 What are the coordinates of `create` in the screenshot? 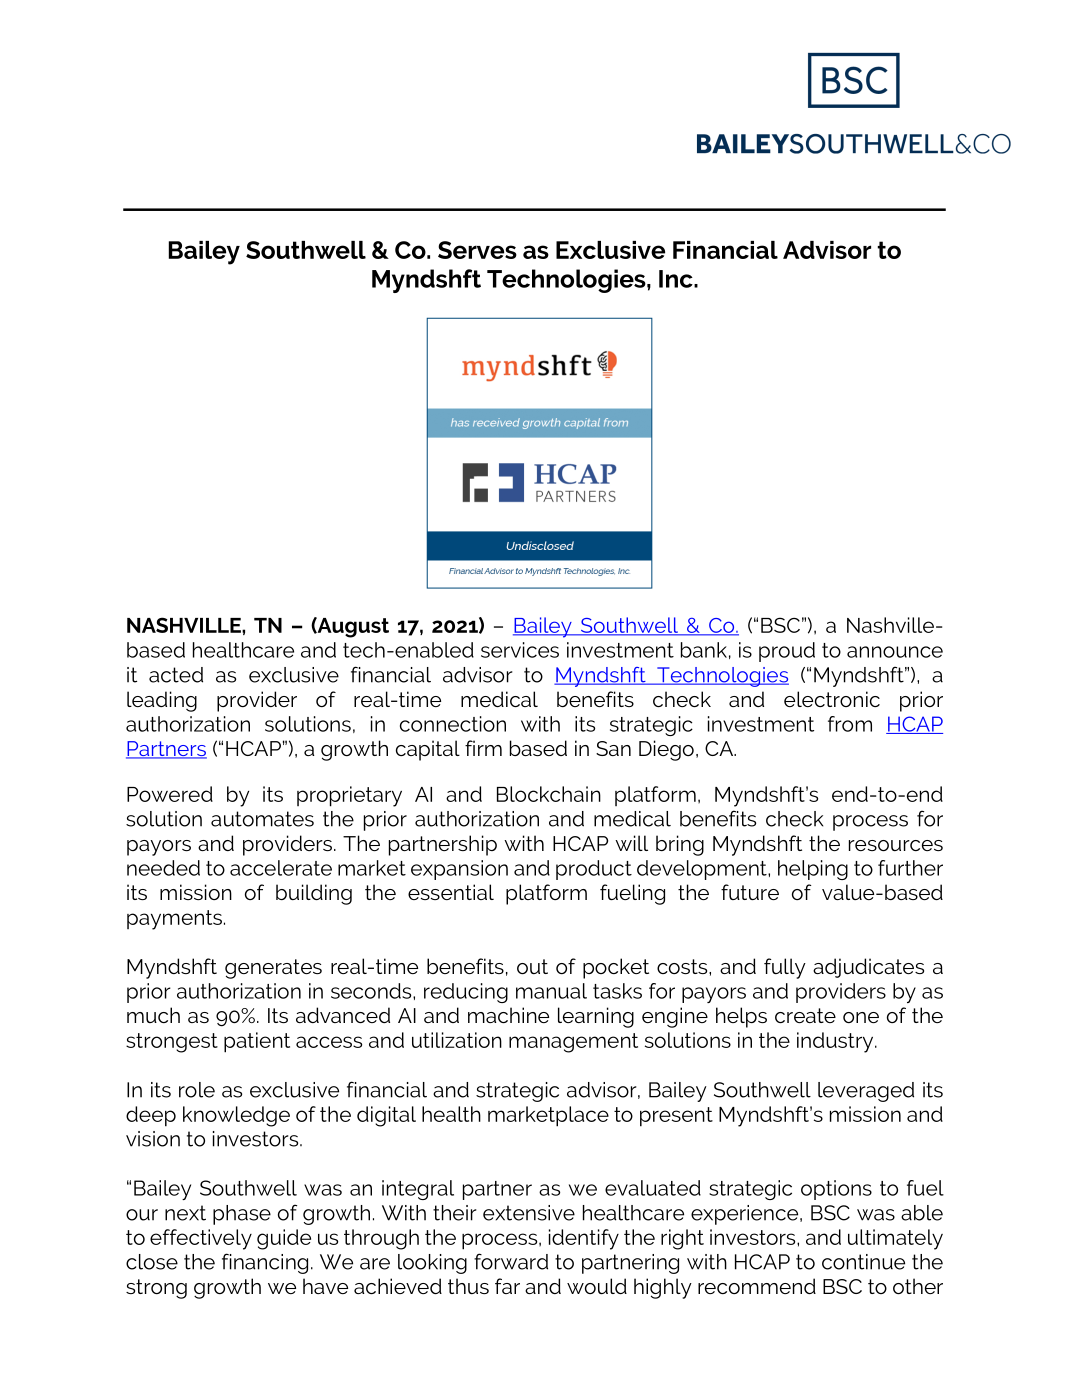 It's located at (805, 1015).
